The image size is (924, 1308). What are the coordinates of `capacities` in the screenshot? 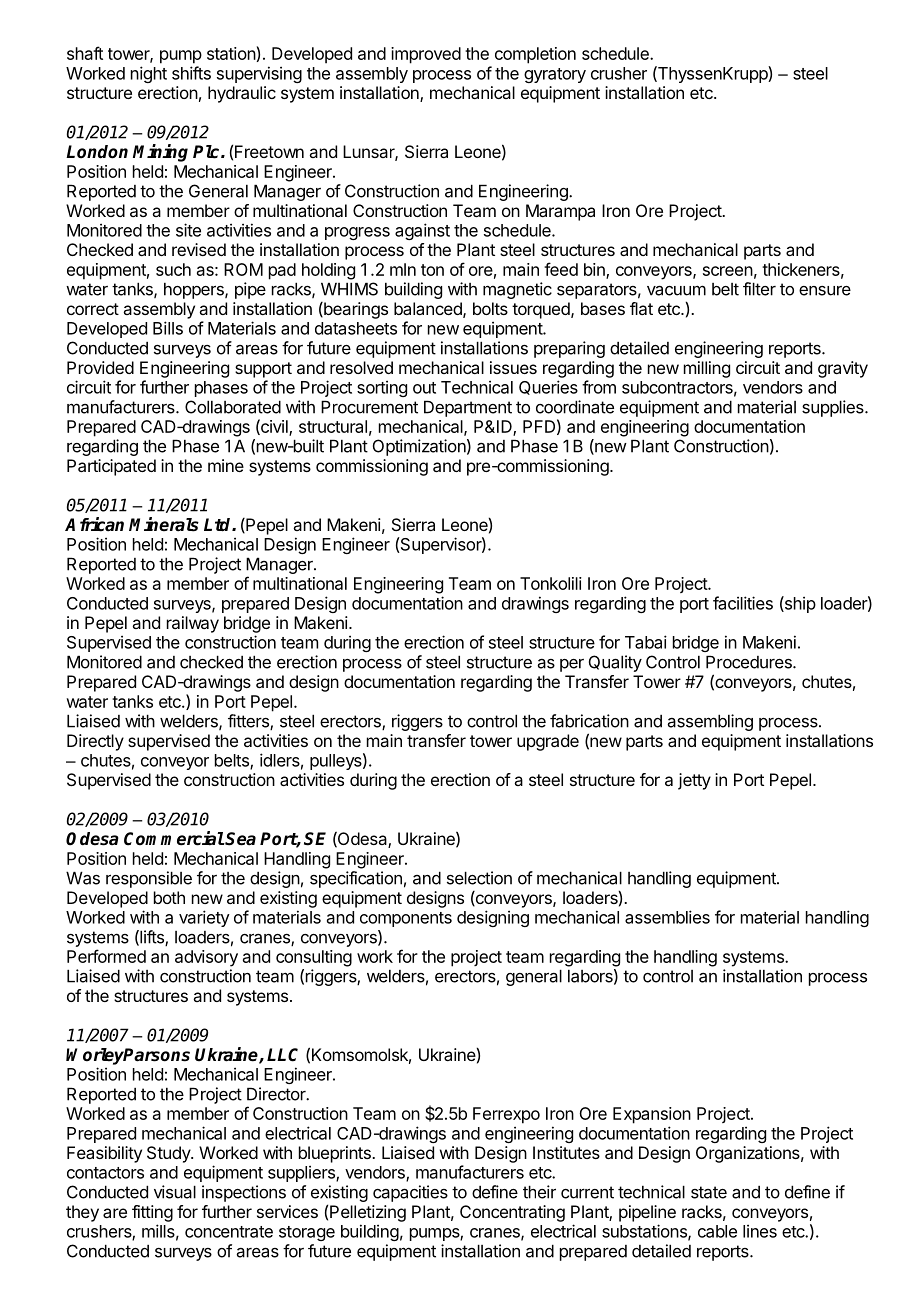 It's located at (410, 1193).
